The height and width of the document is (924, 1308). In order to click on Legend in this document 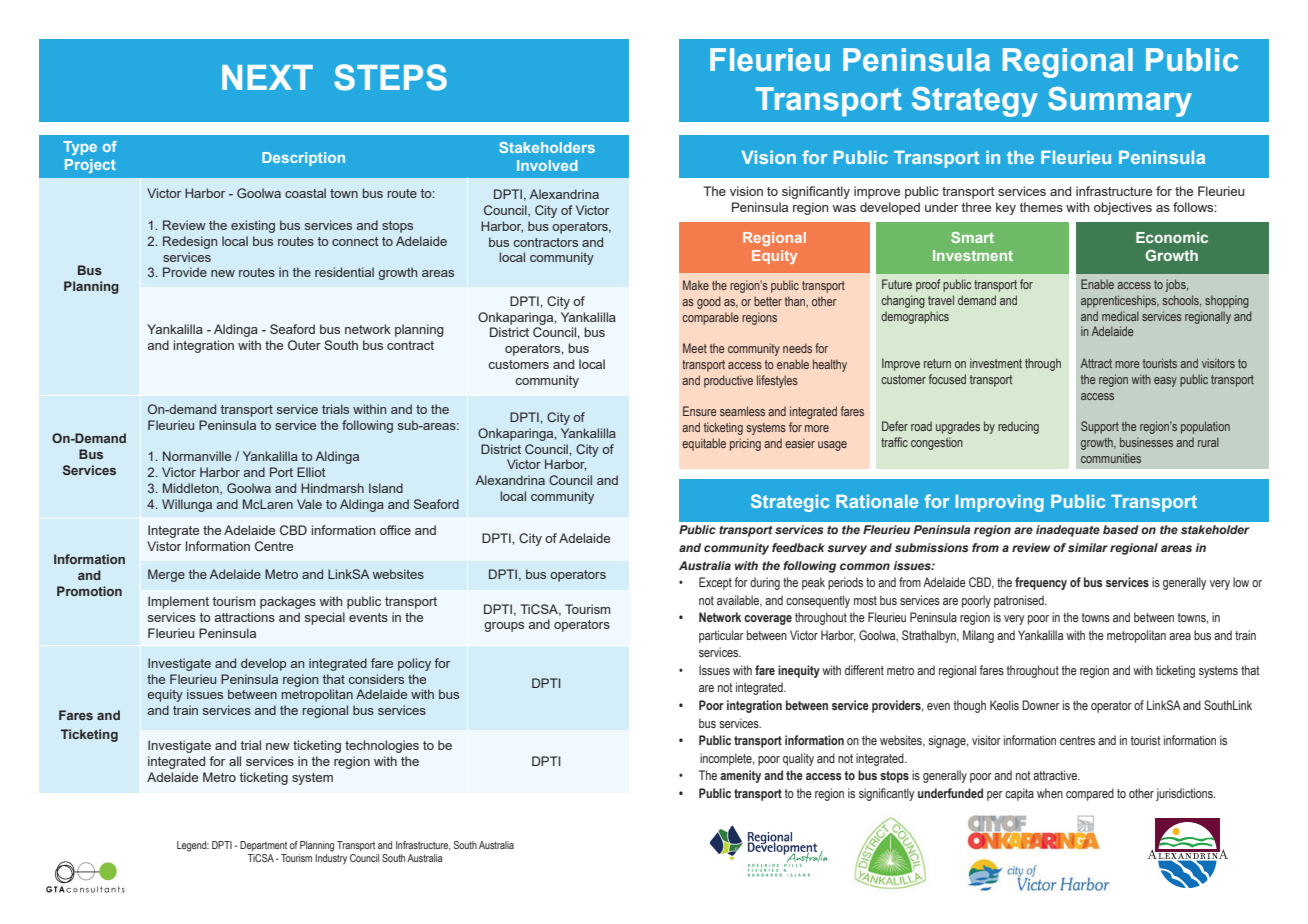, I will do `click(193, 846)`.
